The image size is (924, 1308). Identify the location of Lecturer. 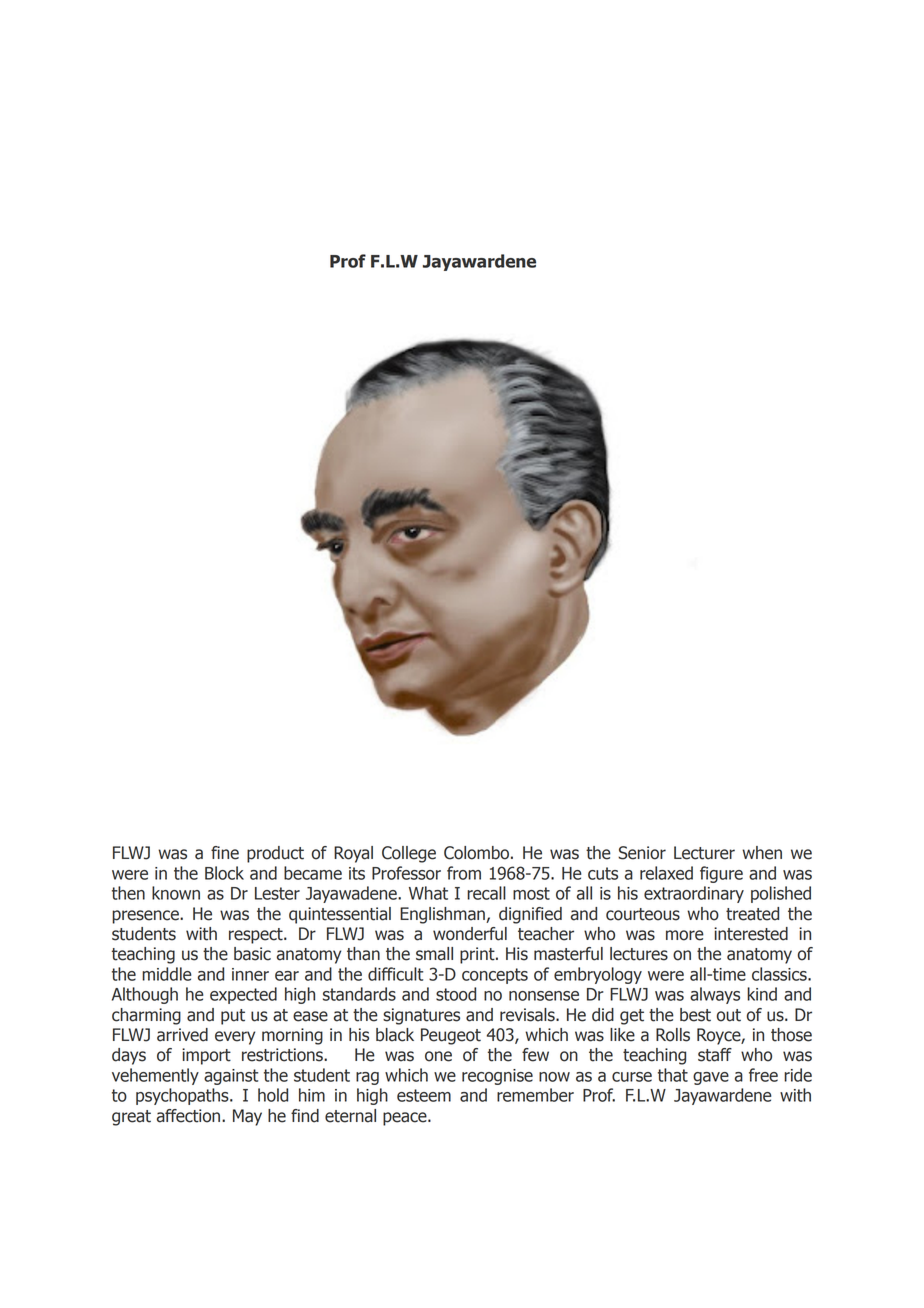
(704, 853).
